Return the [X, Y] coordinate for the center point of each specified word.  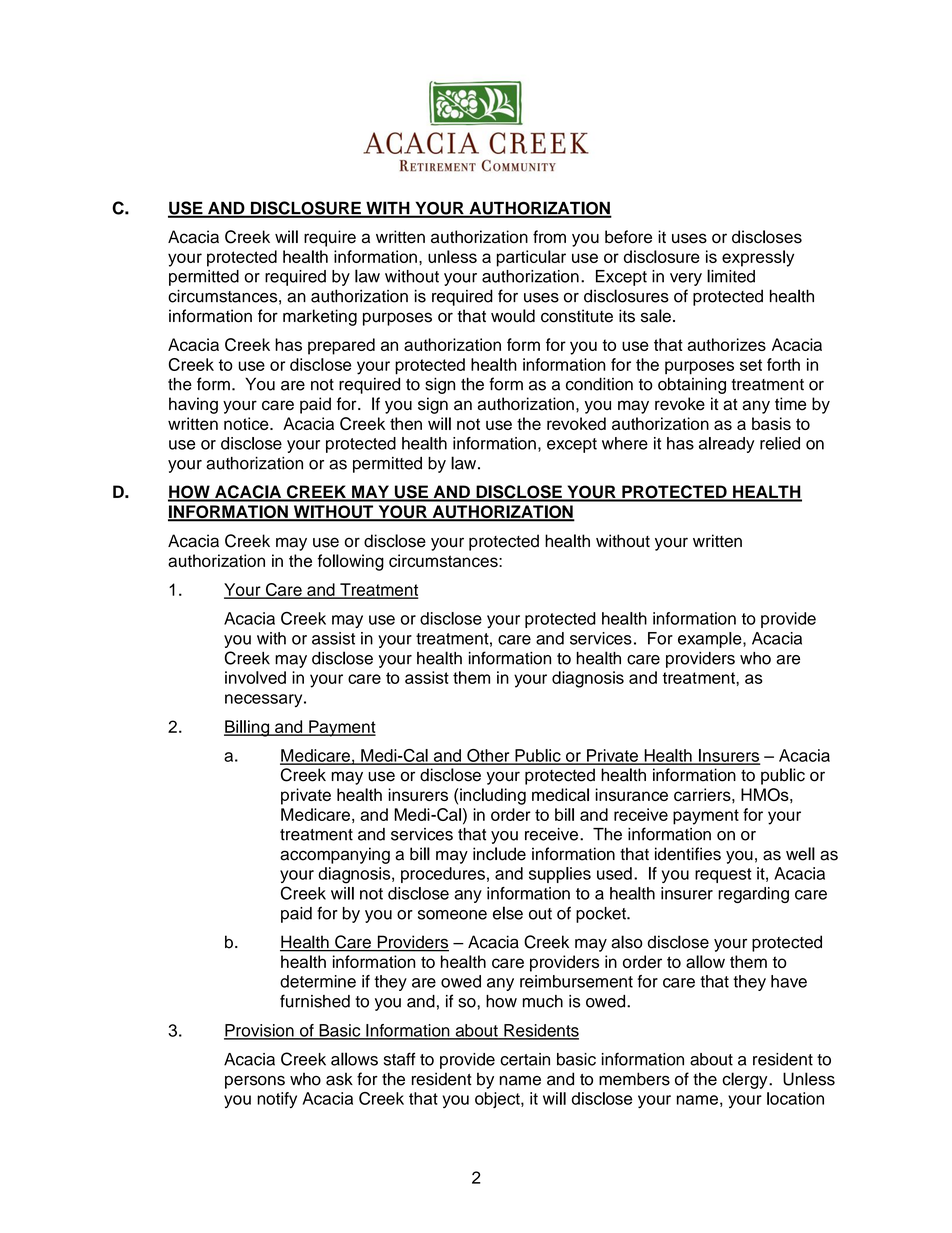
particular [531, 258]
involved [255, 677]
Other [488, 756]
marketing [320, 317]
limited [731, 276]
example [711, 640]
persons [255, 1082]
